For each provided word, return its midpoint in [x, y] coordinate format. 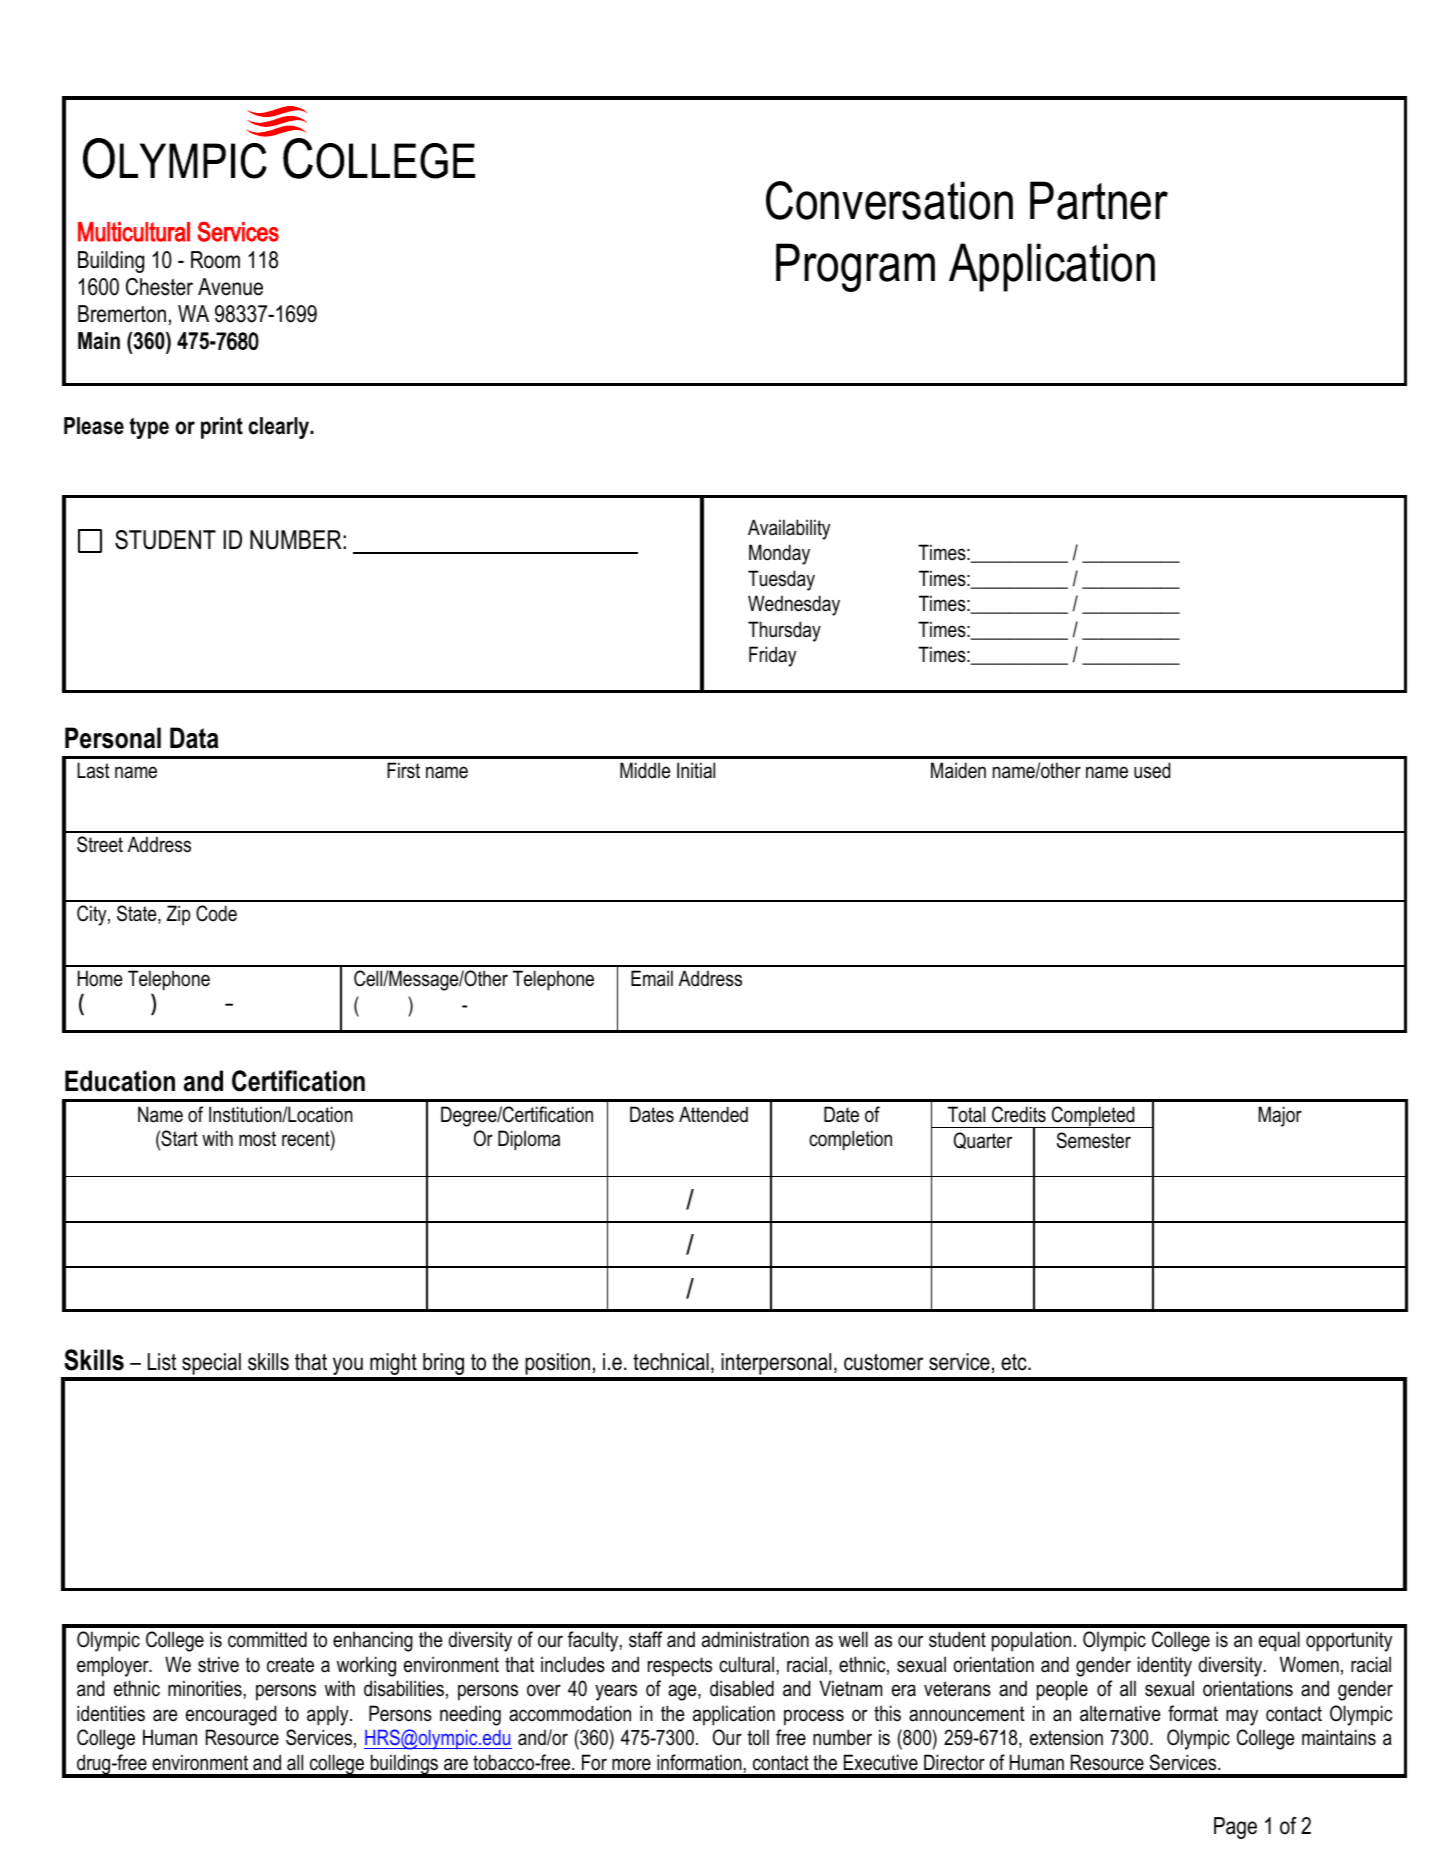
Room [215, 260]
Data [194, 738]
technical [671, 1362]
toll [758, 1737]
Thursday [784, 631]
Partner [1099, 200]
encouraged [231, 1715]
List [162, 1362]
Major [1280, 1116]
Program [855, 267]
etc [1015, 1362]
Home [100, 978]
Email [652, 978]
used [1152, 770]
